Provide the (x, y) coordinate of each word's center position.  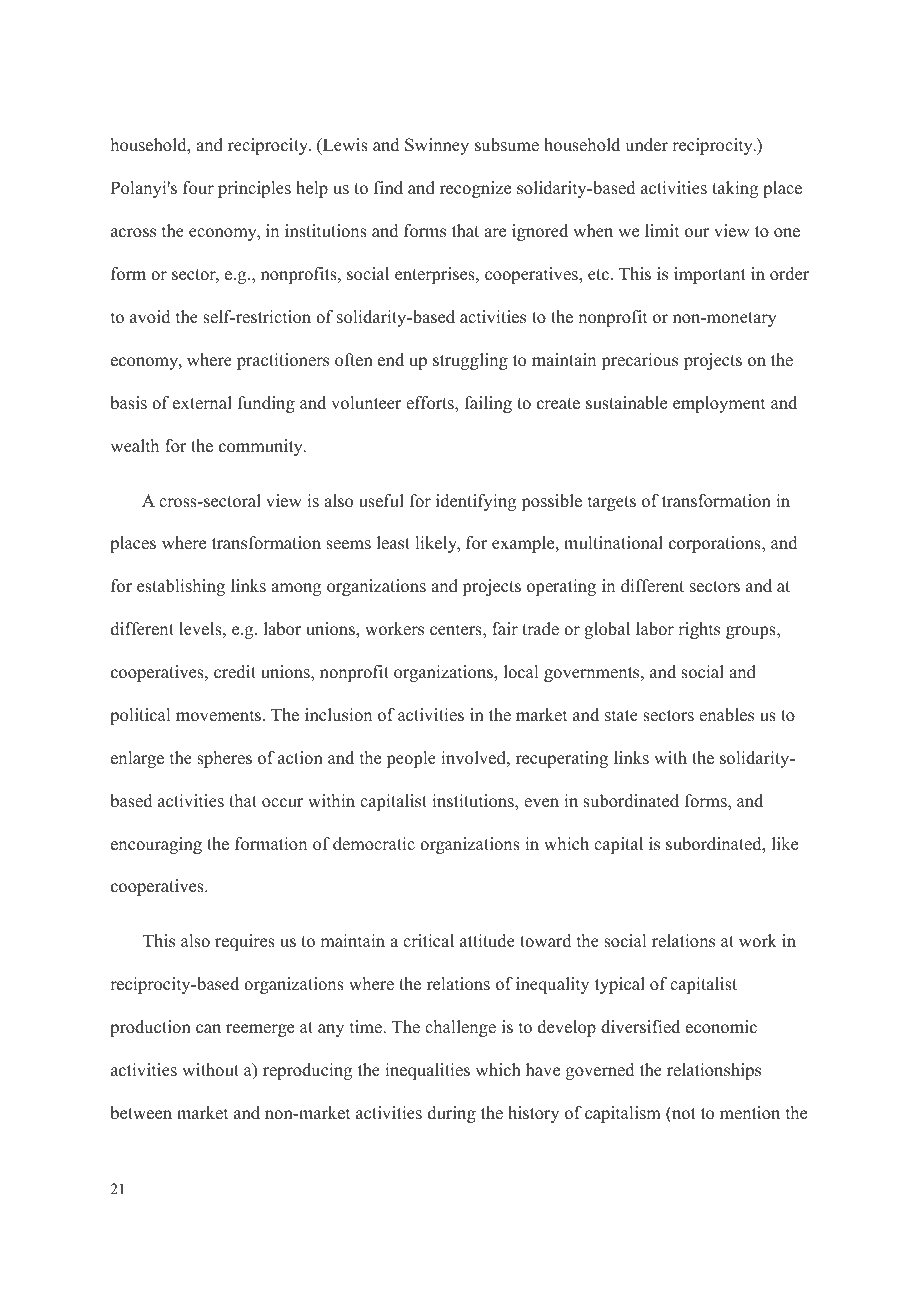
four (198, 188)
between (141, 1113)
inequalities (427, 1071)
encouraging (156, 845)
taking (735, 189)
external (202, 403)
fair (505, 628)
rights (699, 630)
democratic (374, 844)
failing (488, 404)
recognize (475, 189)
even (541, 803)
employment (719, 404)
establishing (181, 587)
